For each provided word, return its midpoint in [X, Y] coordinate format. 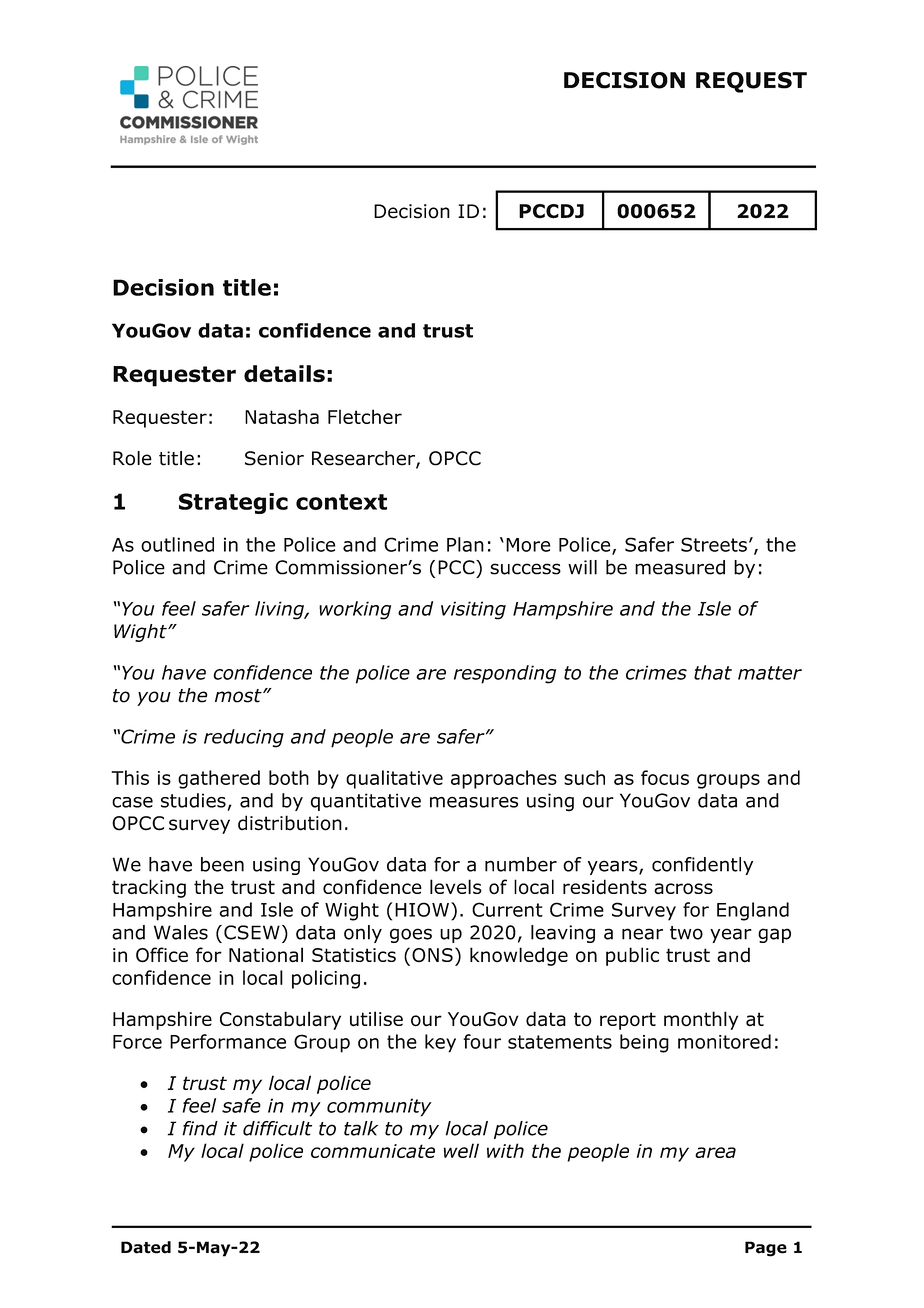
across [683, 889]
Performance [228, 1041]
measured [680, 567]
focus [665, 777]
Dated [146, 1247]
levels [456, 886]
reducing [244, 738]
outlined [177, 544]
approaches [504, 779]
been [222, 864]
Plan [465, 544]
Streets [714, 544]
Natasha [282, 416]
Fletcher [365, 416]
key [440, 1043]
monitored [724, 1041]
